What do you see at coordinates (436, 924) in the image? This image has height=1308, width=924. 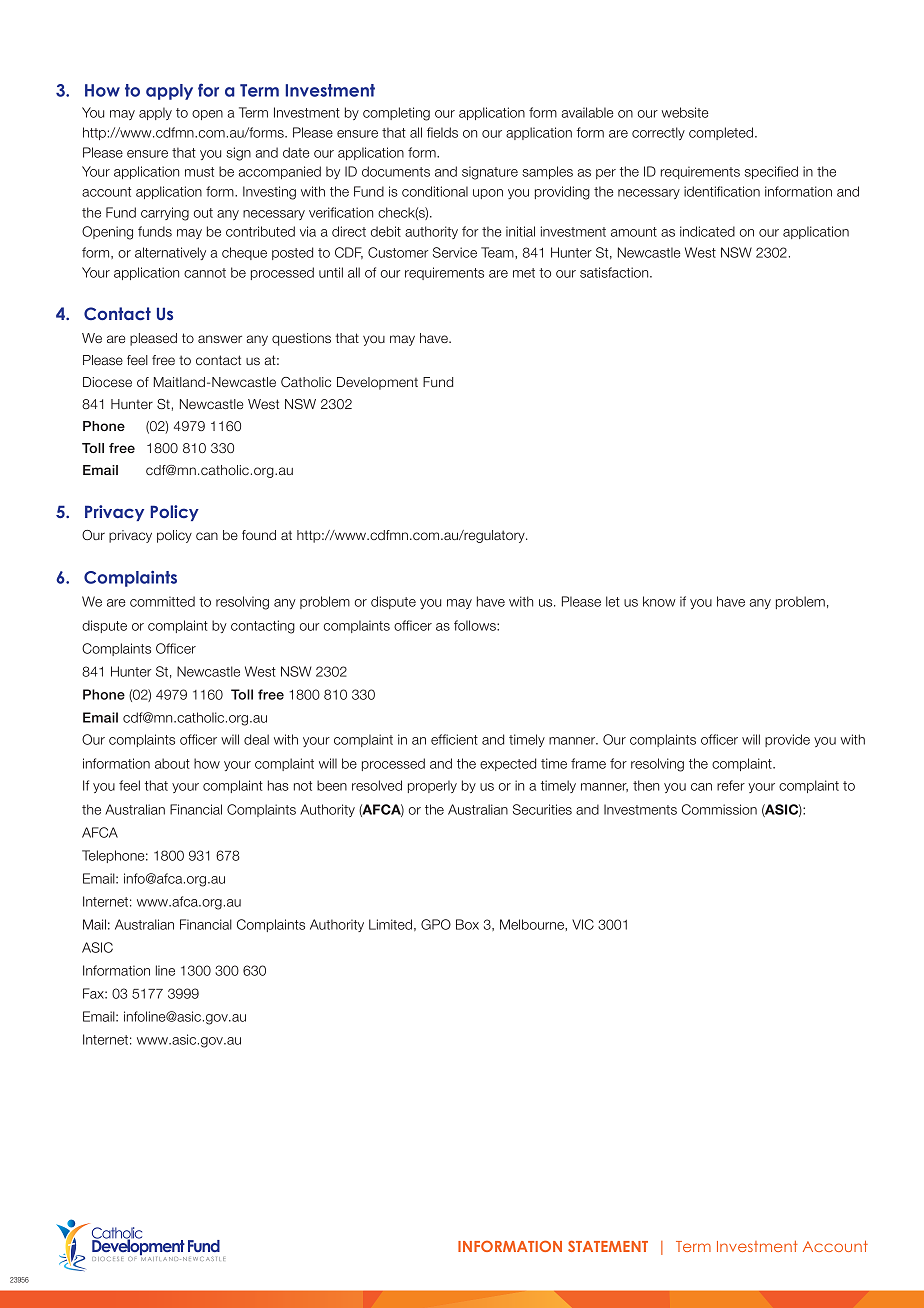 I see `GPO` at bounding box center [436, 924].
